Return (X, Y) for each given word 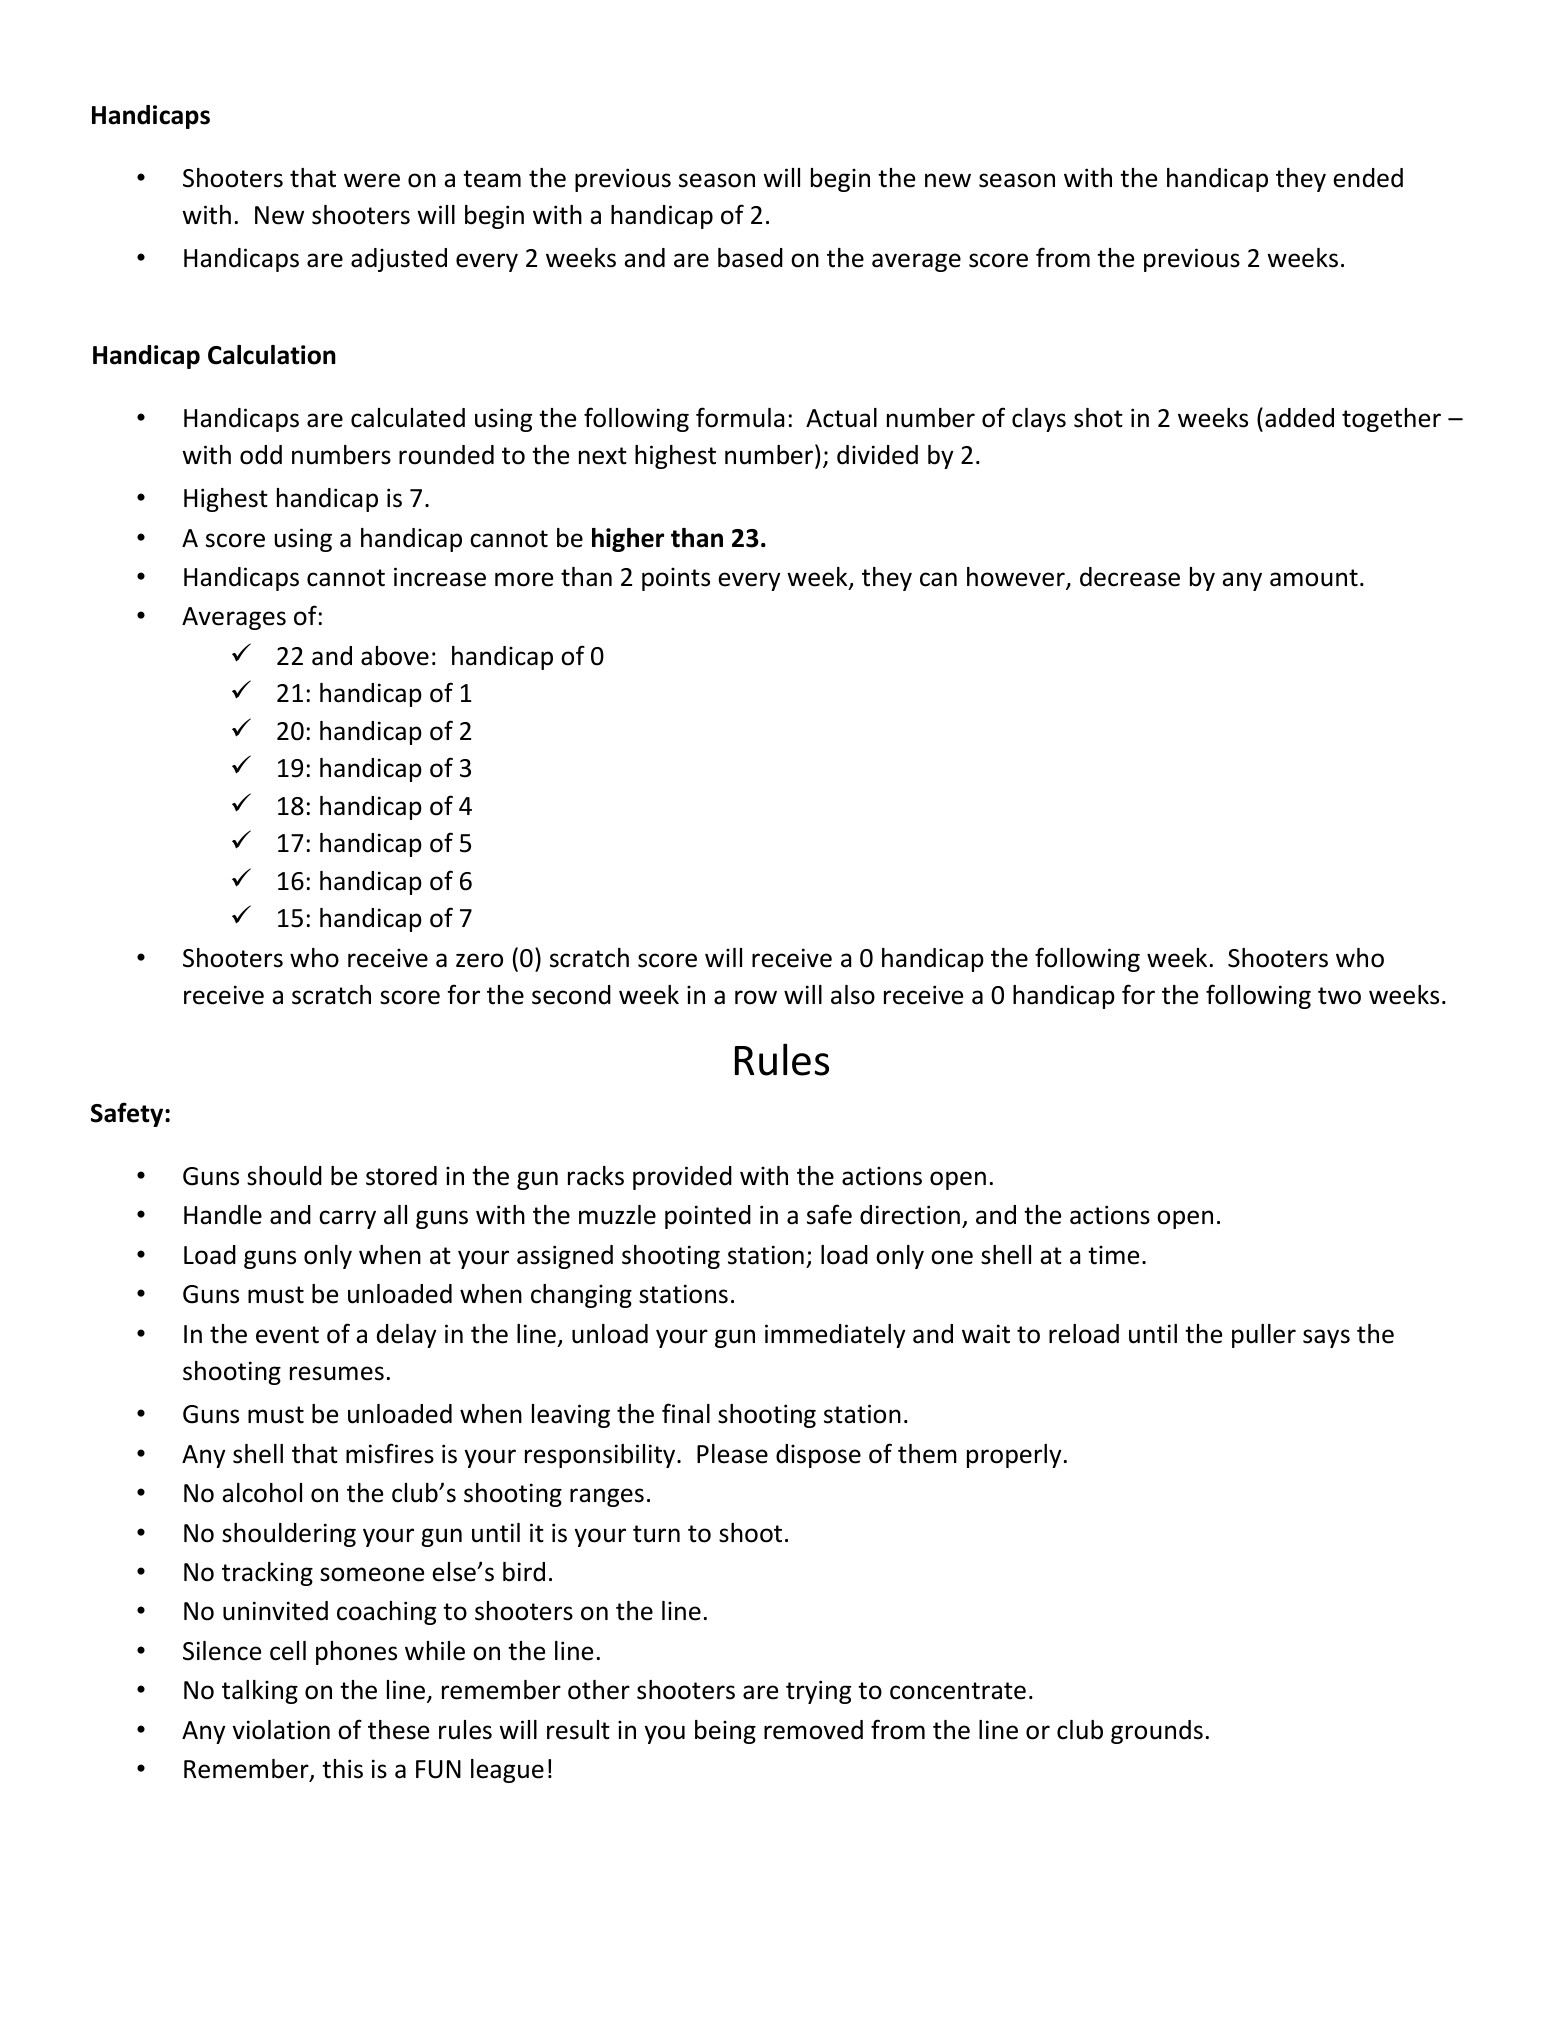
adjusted (399, 260)
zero (479, 960)
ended (1368, 178)
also (853, 995)
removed (813, 1730)
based (750, 258)
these (398, 1730)
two (1339, 996)
